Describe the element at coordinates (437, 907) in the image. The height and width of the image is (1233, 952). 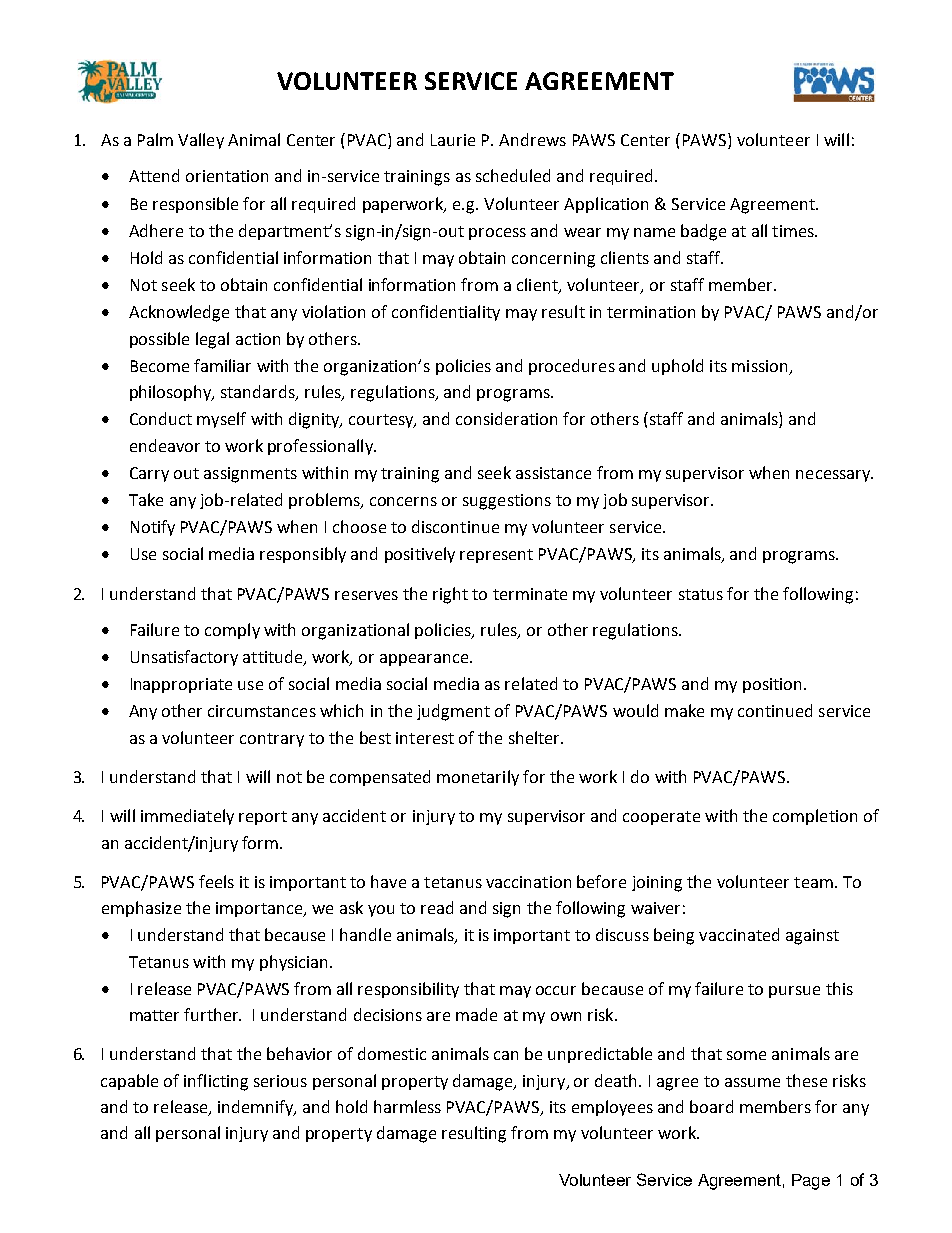
I see `read` at that location.
